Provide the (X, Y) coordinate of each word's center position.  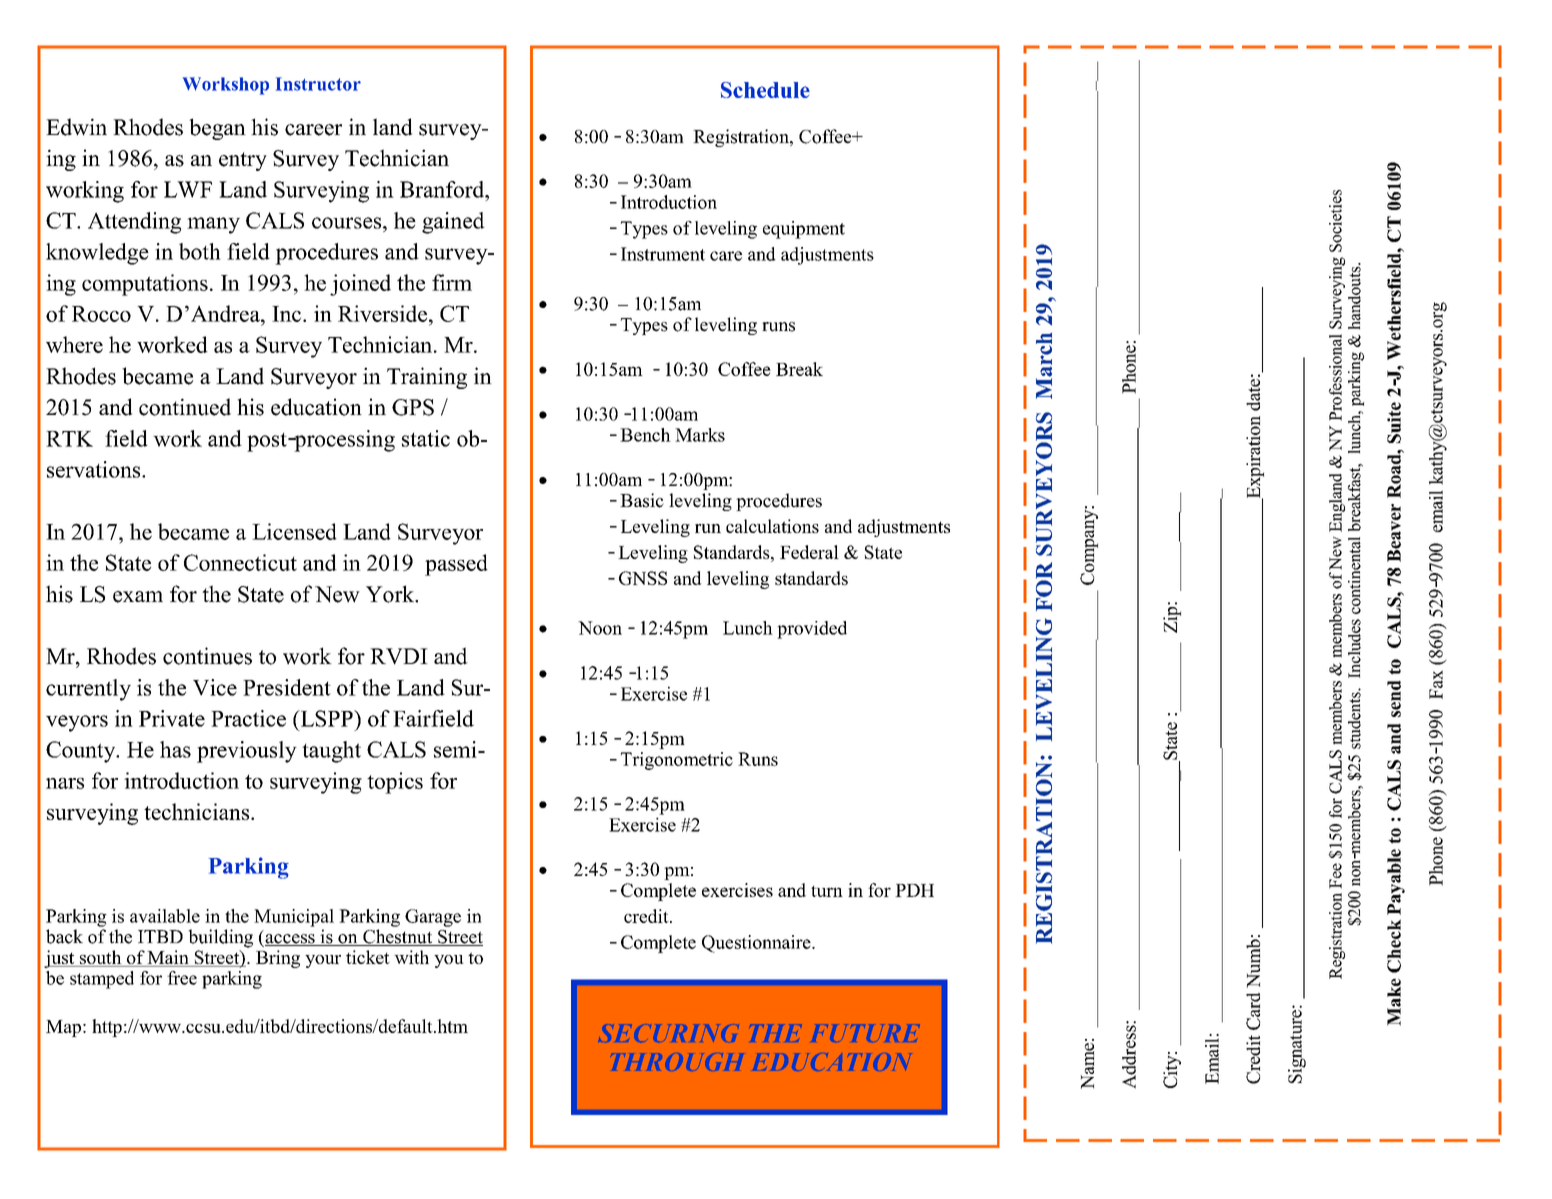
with (411, 957)
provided (812, 630)
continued (185, 407)
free (182, 978)
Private (172, 718)
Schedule (765, 90)
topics (395, 783)
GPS (413, 407)
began (218, 129)
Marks (700, 435)
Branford (443, 189)
